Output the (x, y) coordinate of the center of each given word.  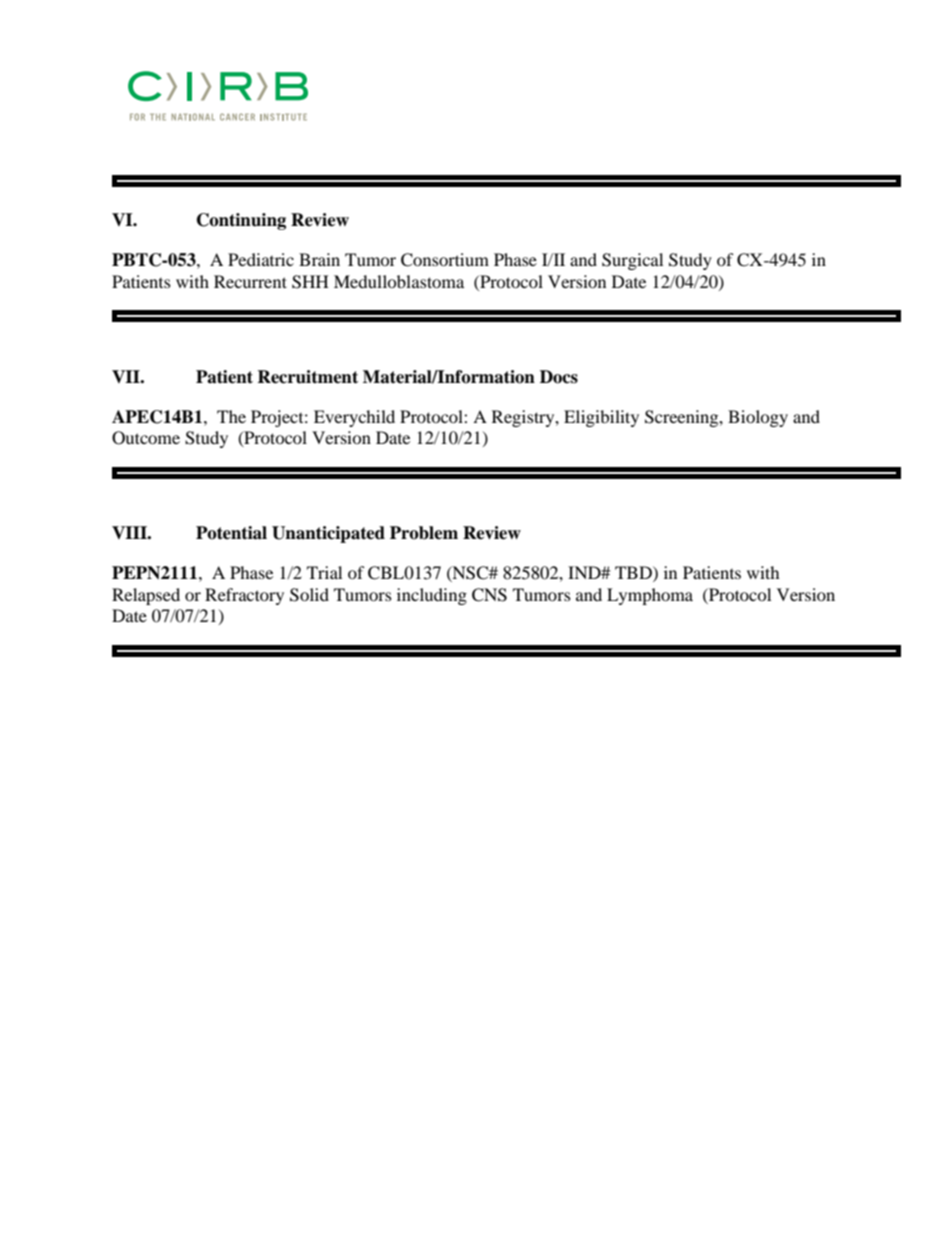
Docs (559, 377)
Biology (758, 418)
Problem (424, 533)
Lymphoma (650, 596)
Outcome (146, 438)
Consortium (445, 260)
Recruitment (307, 377)
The (231, 416)
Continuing (241, 221)
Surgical (632, 261)
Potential (231, 533)
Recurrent (250, 281)
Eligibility (601, 418)
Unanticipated (328, 534)
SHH (310, 282)
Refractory (244, 596)
